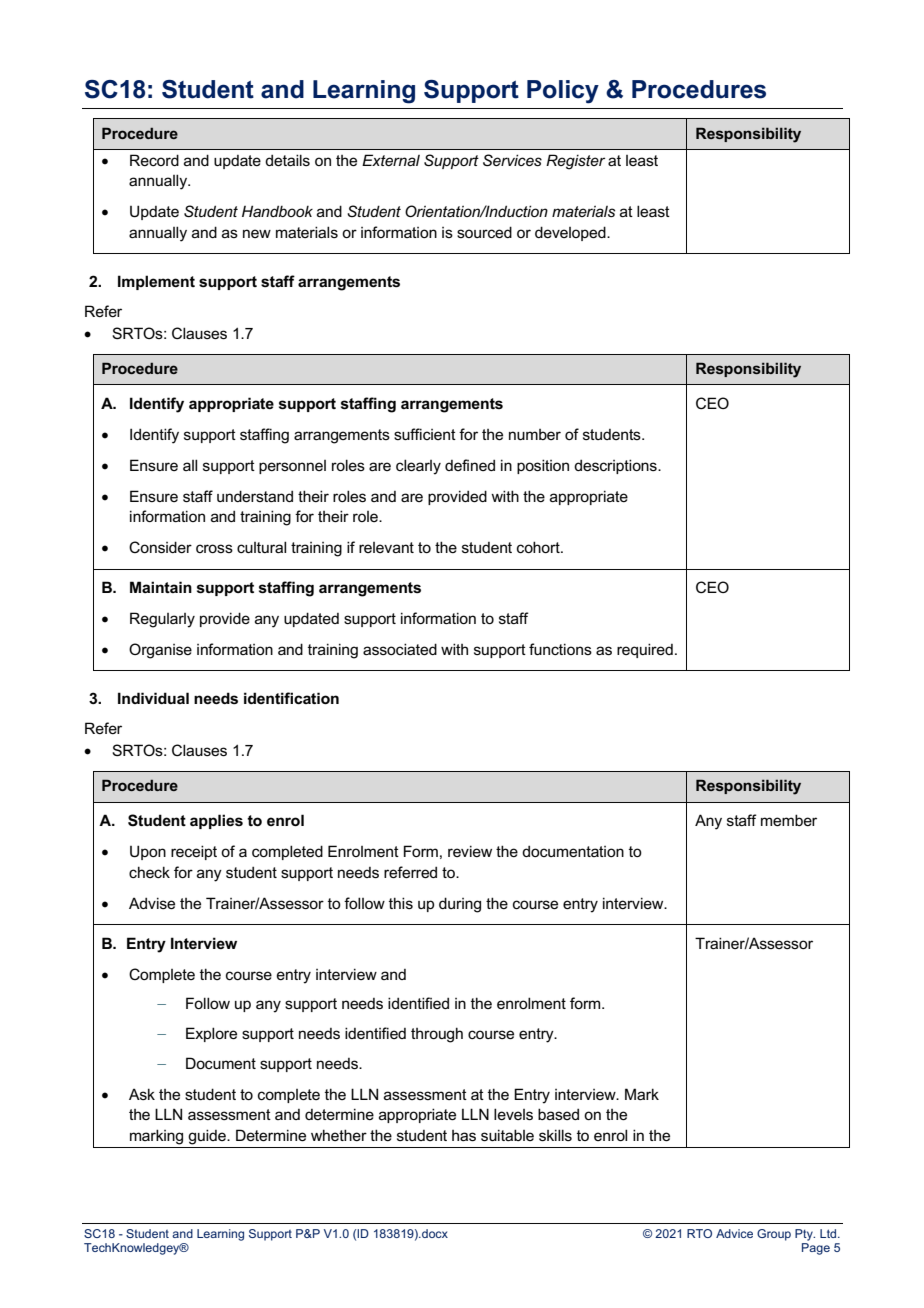 This image has width=924, height=1308. Describe the element at coordinates (208, 1137) in the image. I see `guide` at that location.
